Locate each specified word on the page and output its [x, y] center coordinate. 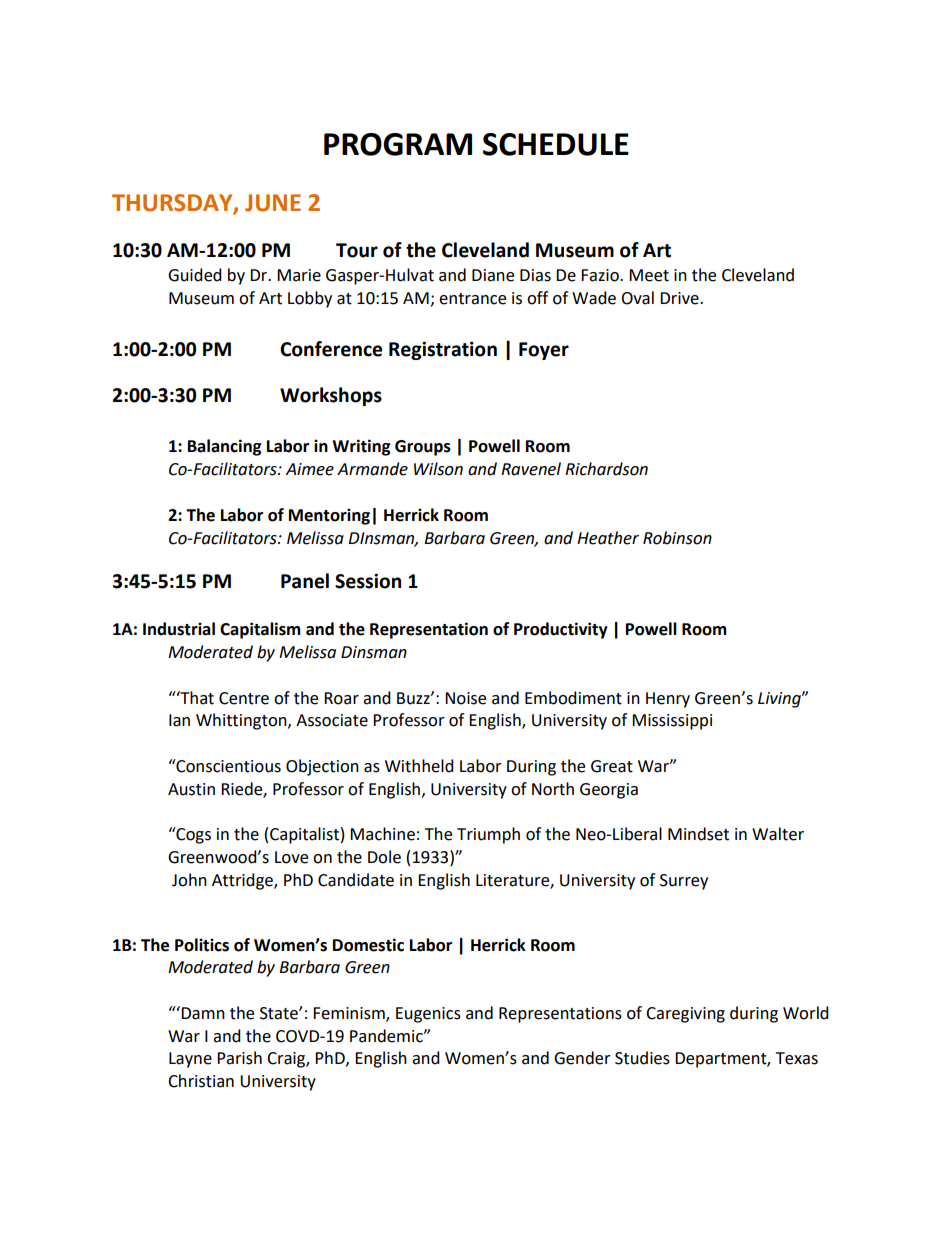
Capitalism [260, 630]
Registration [443, 350]
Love [291, 857]
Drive [680, 298]
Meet [649, 275]
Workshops [331, 396]
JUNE [273, 203]
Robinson [677, 538]
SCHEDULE [556, 144]
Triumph [488, 835]
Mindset [698, 834]
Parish [239, 1058]
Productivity [561, 630]
